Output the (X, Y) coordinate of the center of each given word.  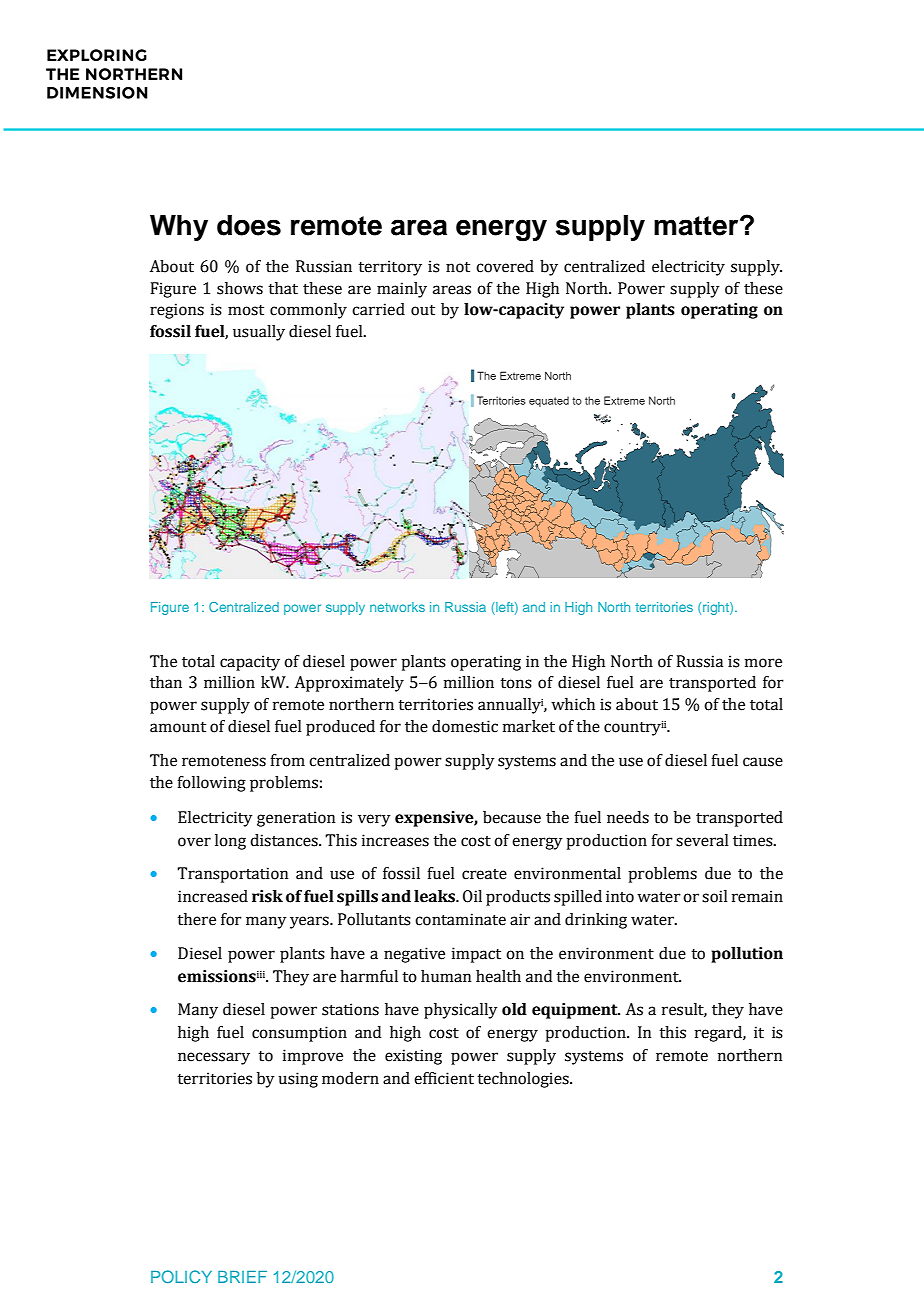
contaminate (460, 919)
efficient (444, 1078)
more (763, 663)
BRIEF (242, 1277)
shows (240, 288)
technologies (524, 1080)
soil (715, 896)
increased (213, 896)
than (166, 682)
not (458, 267)
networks (397, 607)
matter (697, 226)
